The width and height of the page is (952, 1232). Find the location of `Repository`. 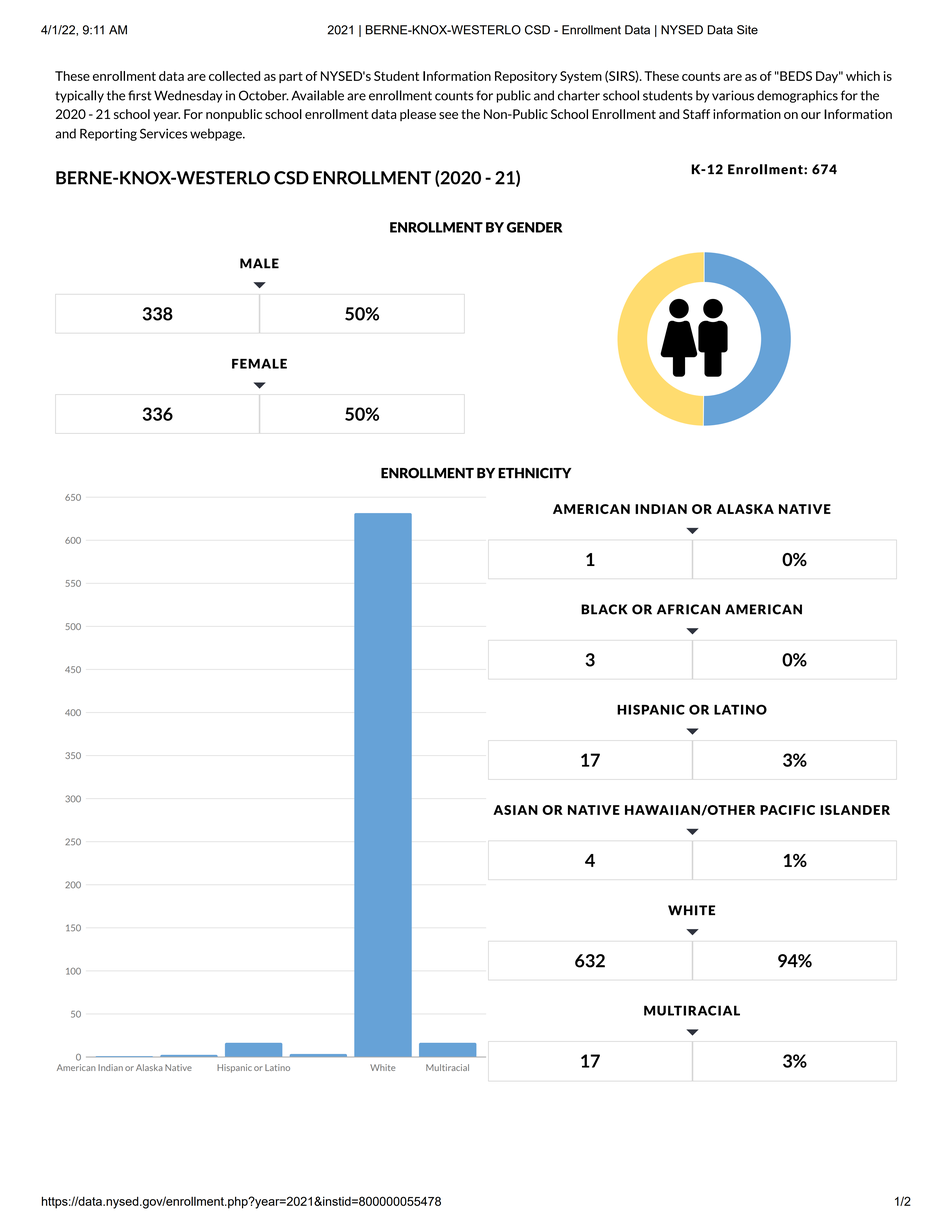

Repository is located at coordinates (526, 77).
